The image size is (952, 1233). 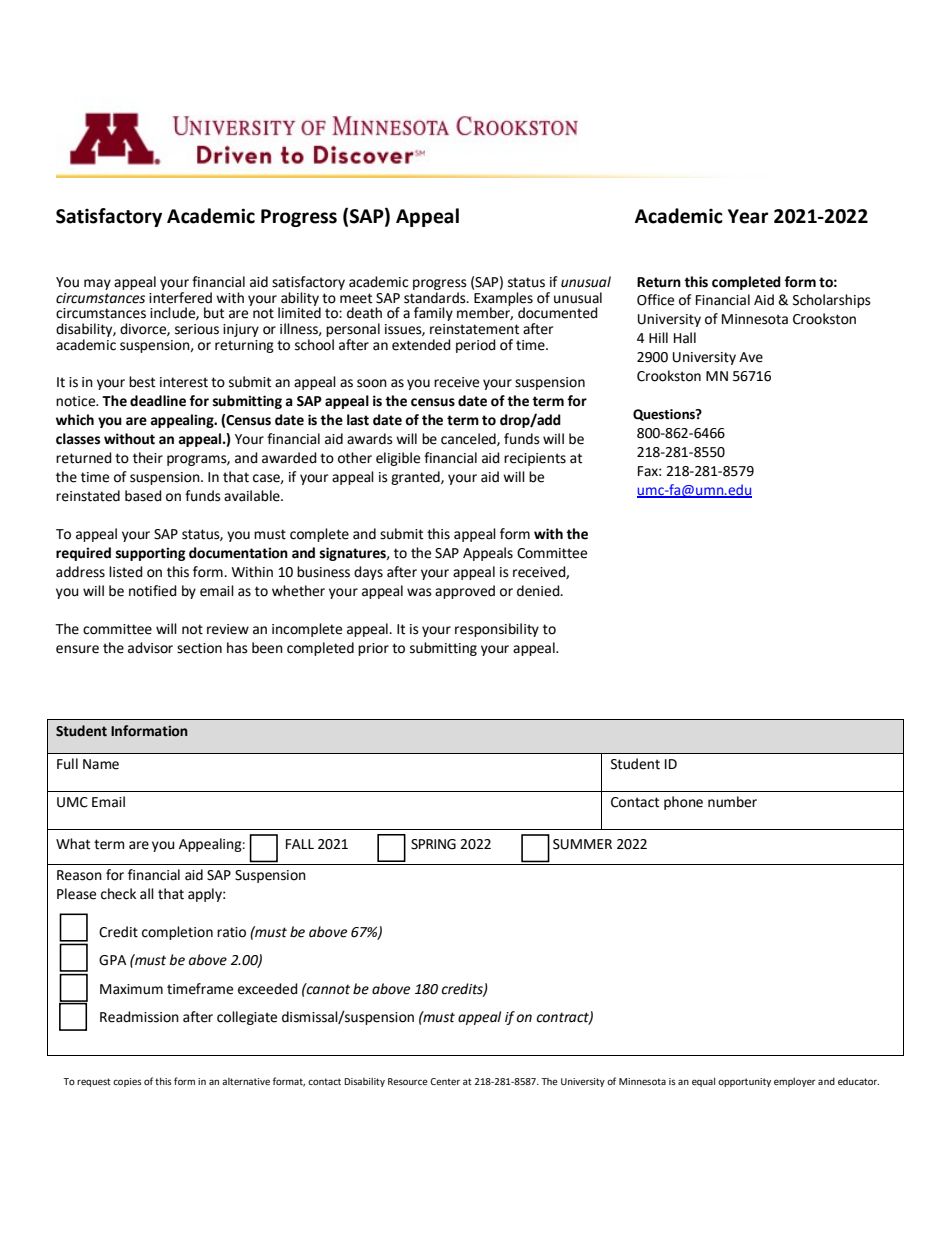 I want to click on interfered, so click(x=180, y=296).
